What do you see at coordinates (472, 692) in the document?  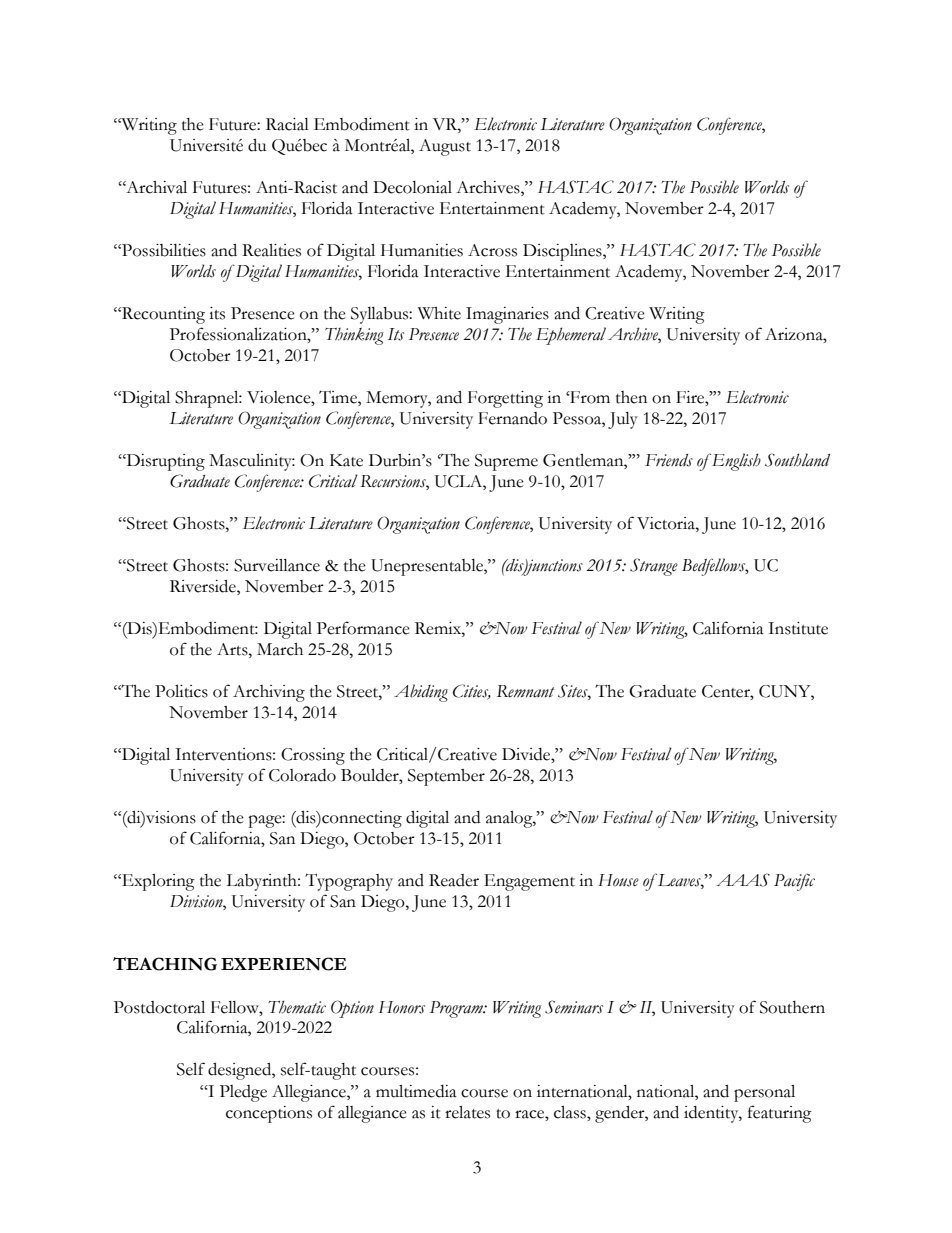 I see `Cities` at bounding box center [472, 692].
